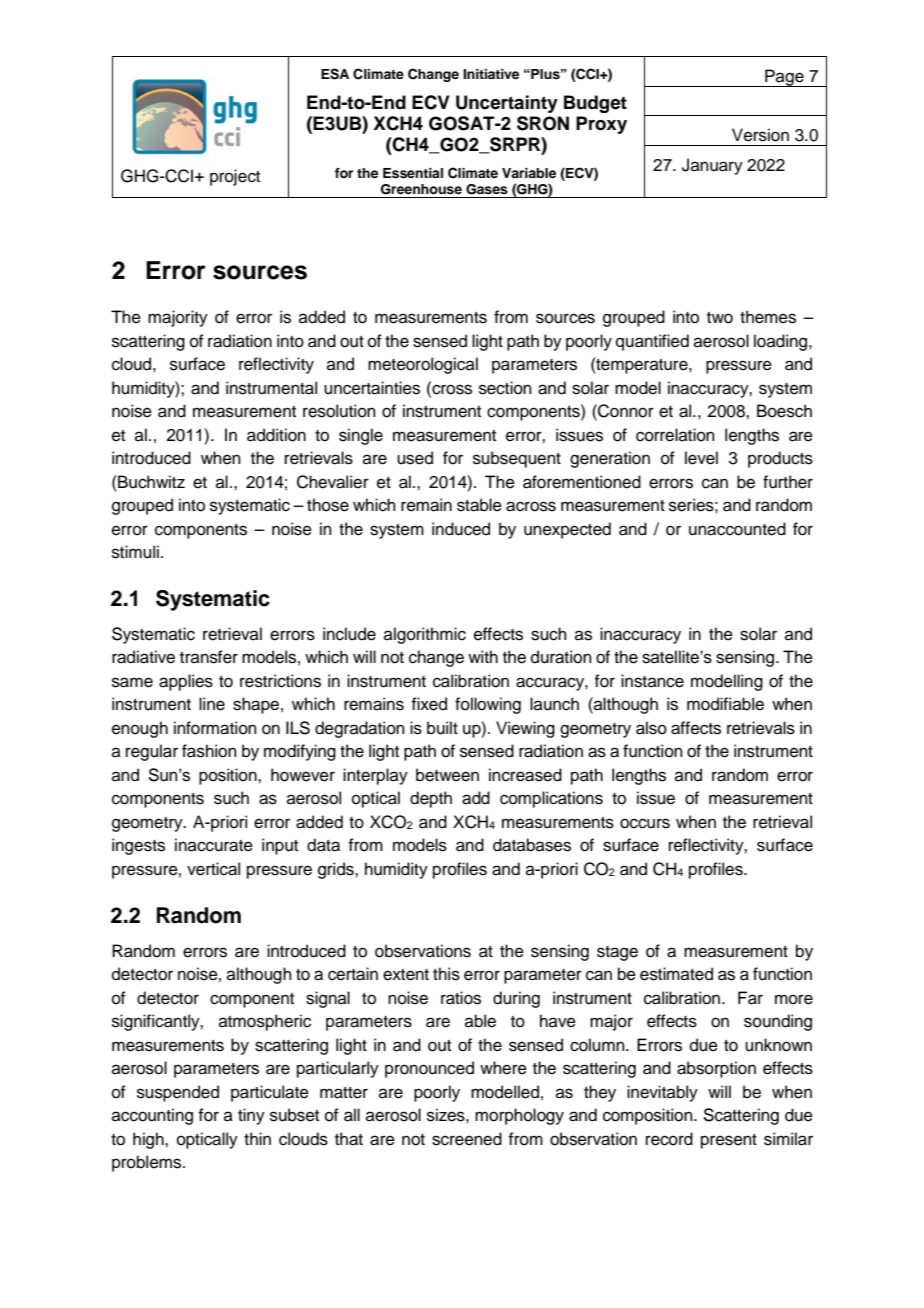 Image resolution: width=924 pixels, height=1308 pixels. I want to click on algorithmic, so click(425, 635).
